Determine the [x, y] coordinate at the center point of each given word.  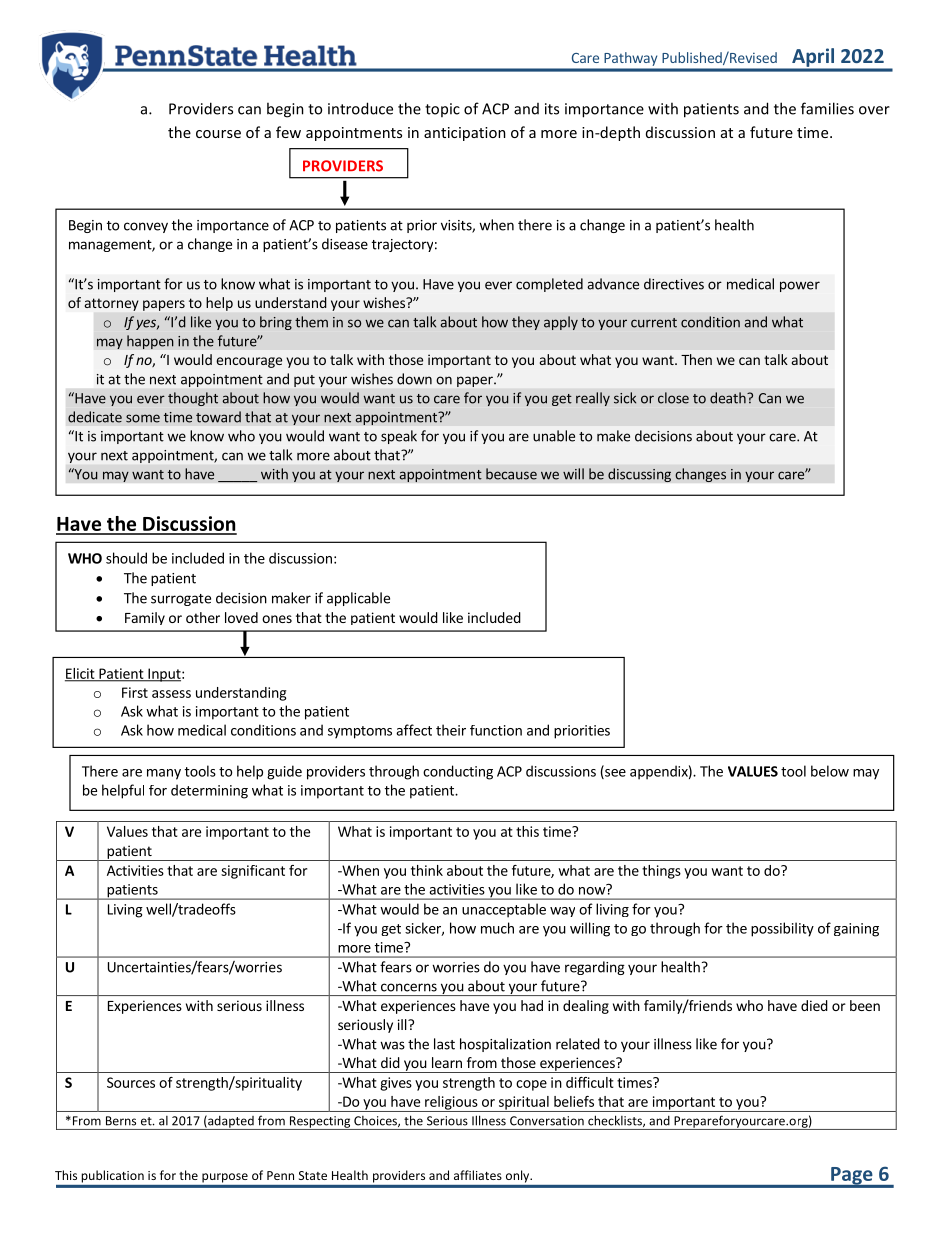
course [218, 134]
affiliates [478, 1175]
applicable [358, 599]
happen [150, 342]
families [827, 108]
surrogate [181, 600]
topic [442, 110]
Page [852, 1177]
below [830, 771]
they [526, 323]
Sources [131, 1082]
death [729, 398]
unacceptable [504, 910]
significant [253, 872]
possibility [782, 929]
